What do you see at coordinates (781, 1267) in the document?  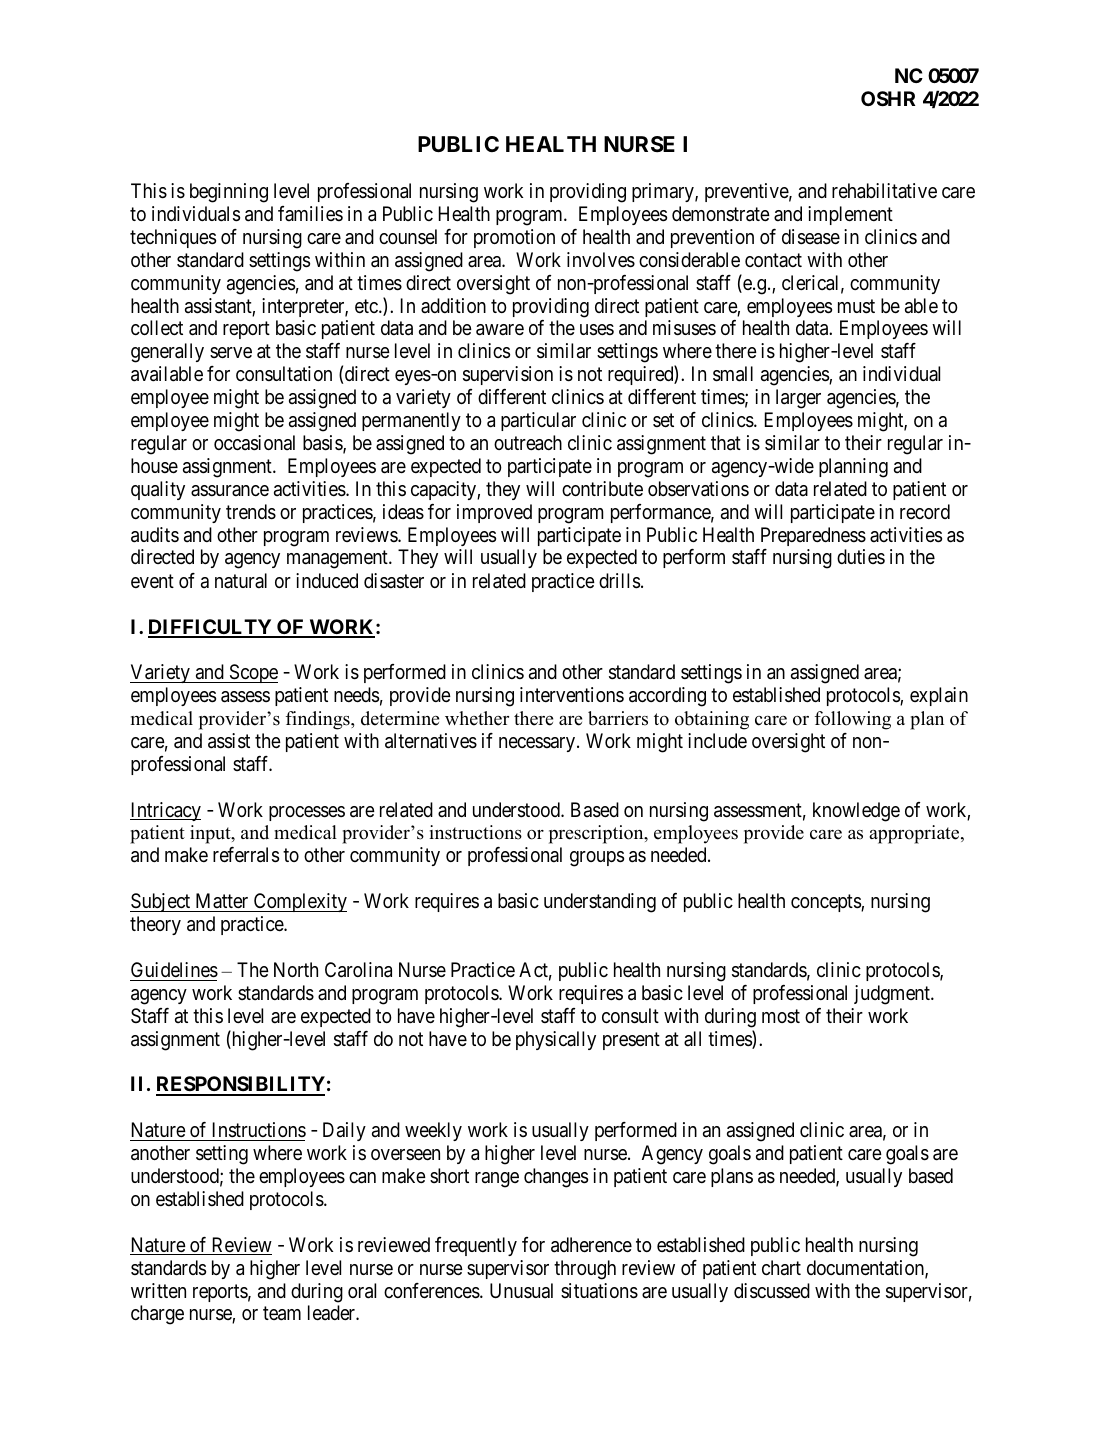 I see `chart` at bounding box center [781, 1267].
